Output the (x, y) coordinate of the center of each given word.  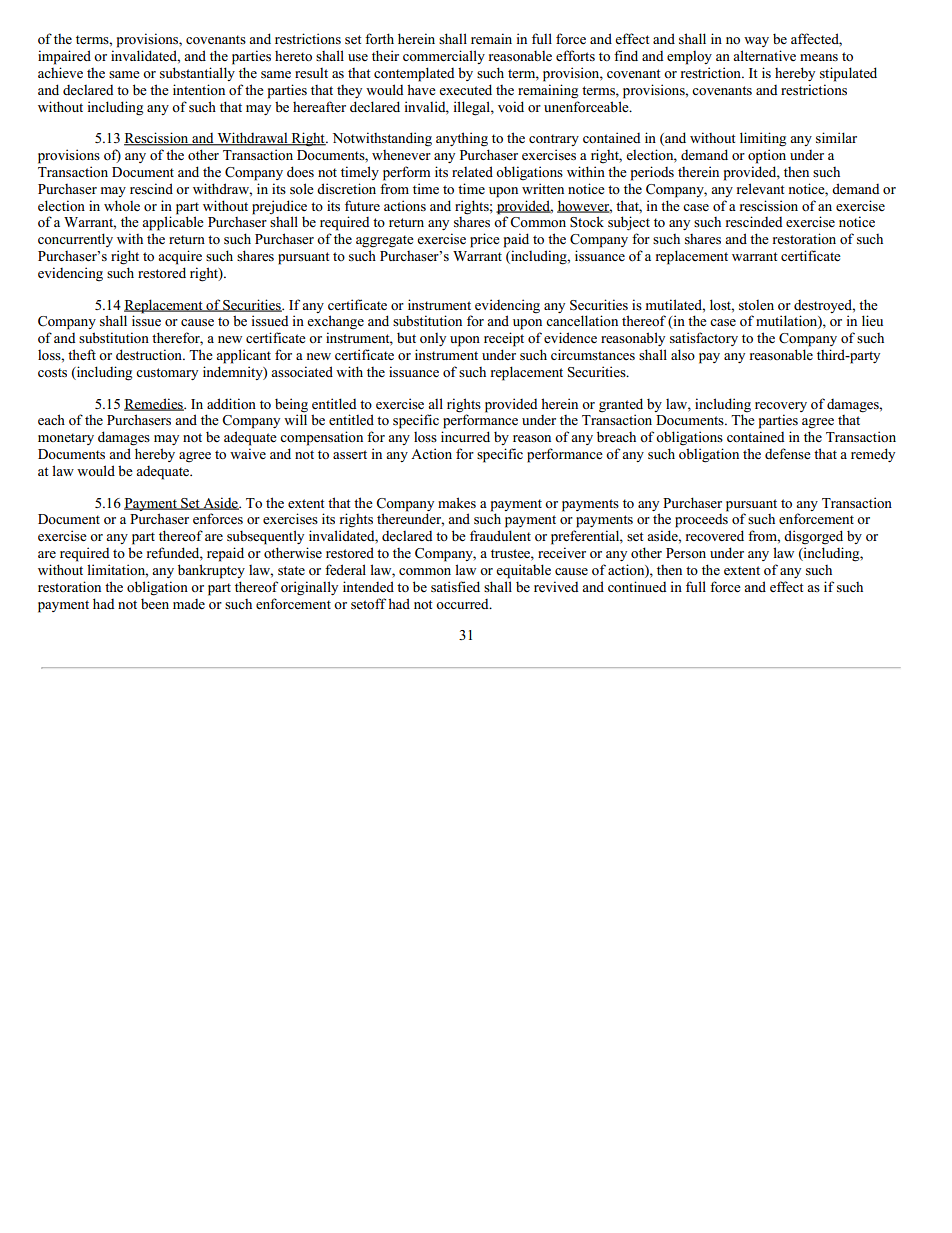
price (485, 240)
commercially (444, 57)
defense (788, 454)
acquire (180, 257)
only (433, 339)
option (767, 156)
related (472, 172)
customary (167, 374)
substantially (197, 74)
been (155, 604)
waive (248, 453)
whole (122, 205)
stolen (756, 305)
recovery (781, 407)
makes (457, 502)
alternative (764, 55)
